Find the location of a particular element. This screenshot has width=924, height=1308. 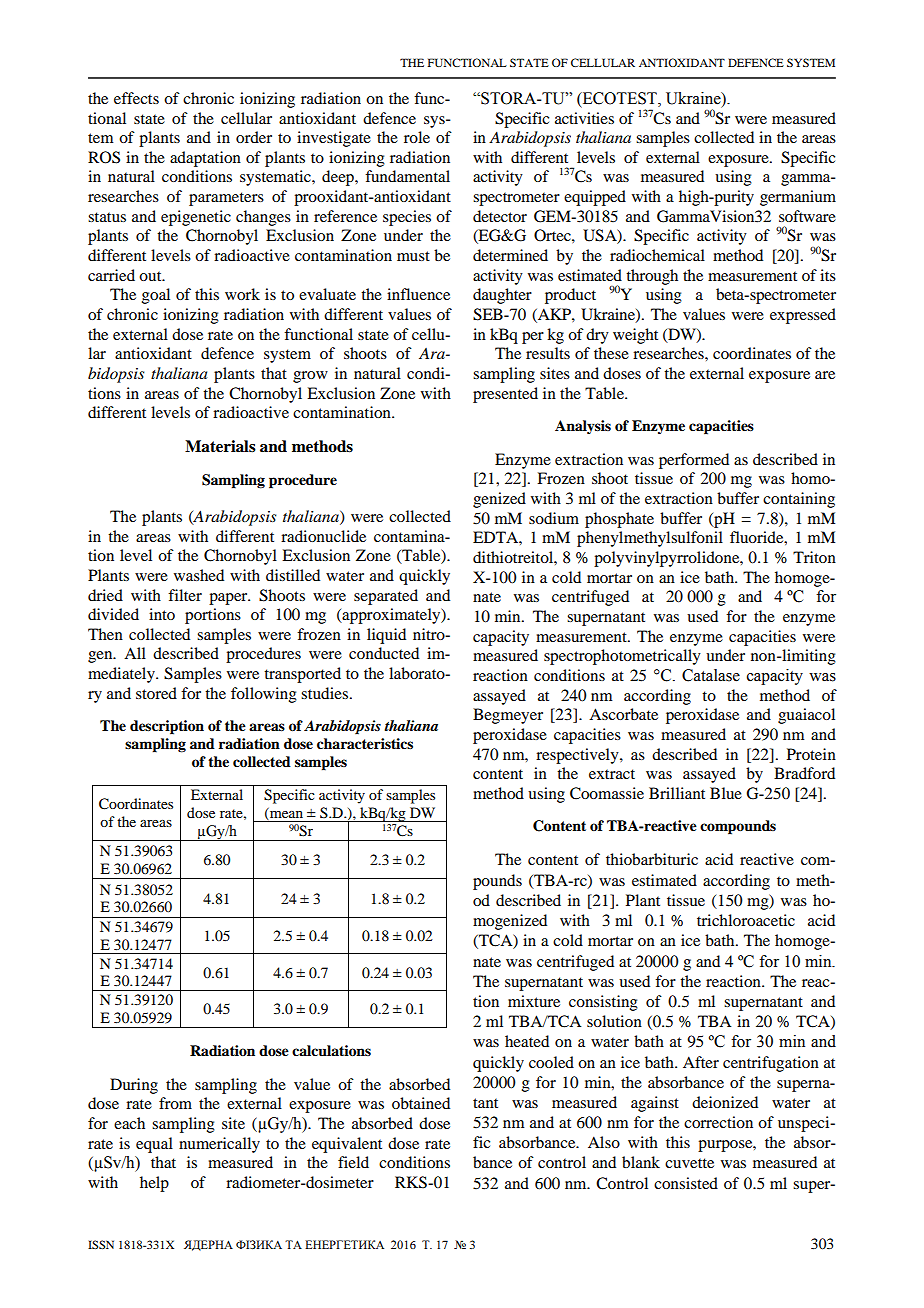

germanium is located at coordinates (798, 198).
